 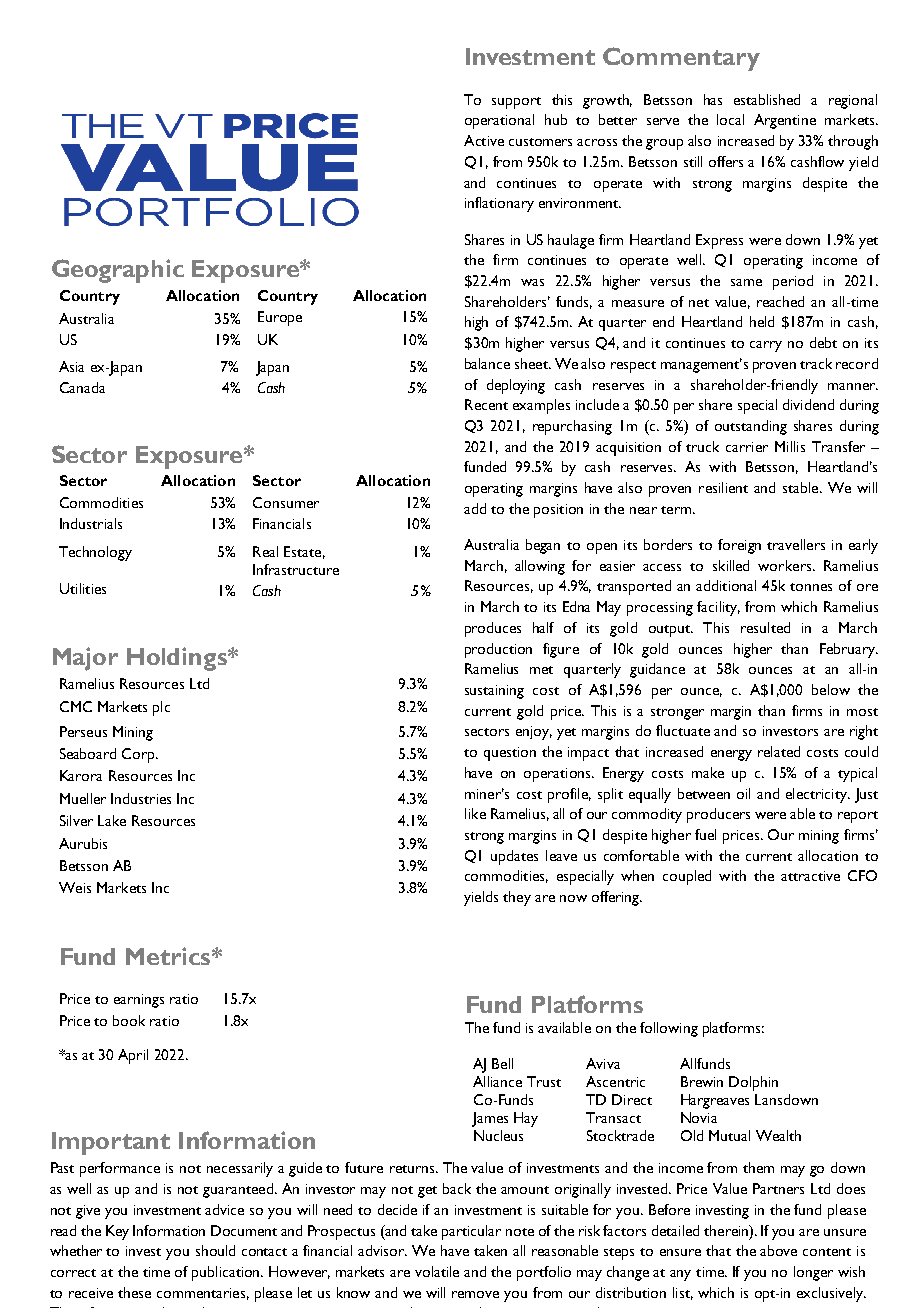 I want to click on Geographic, so click(x=118, y=271).
